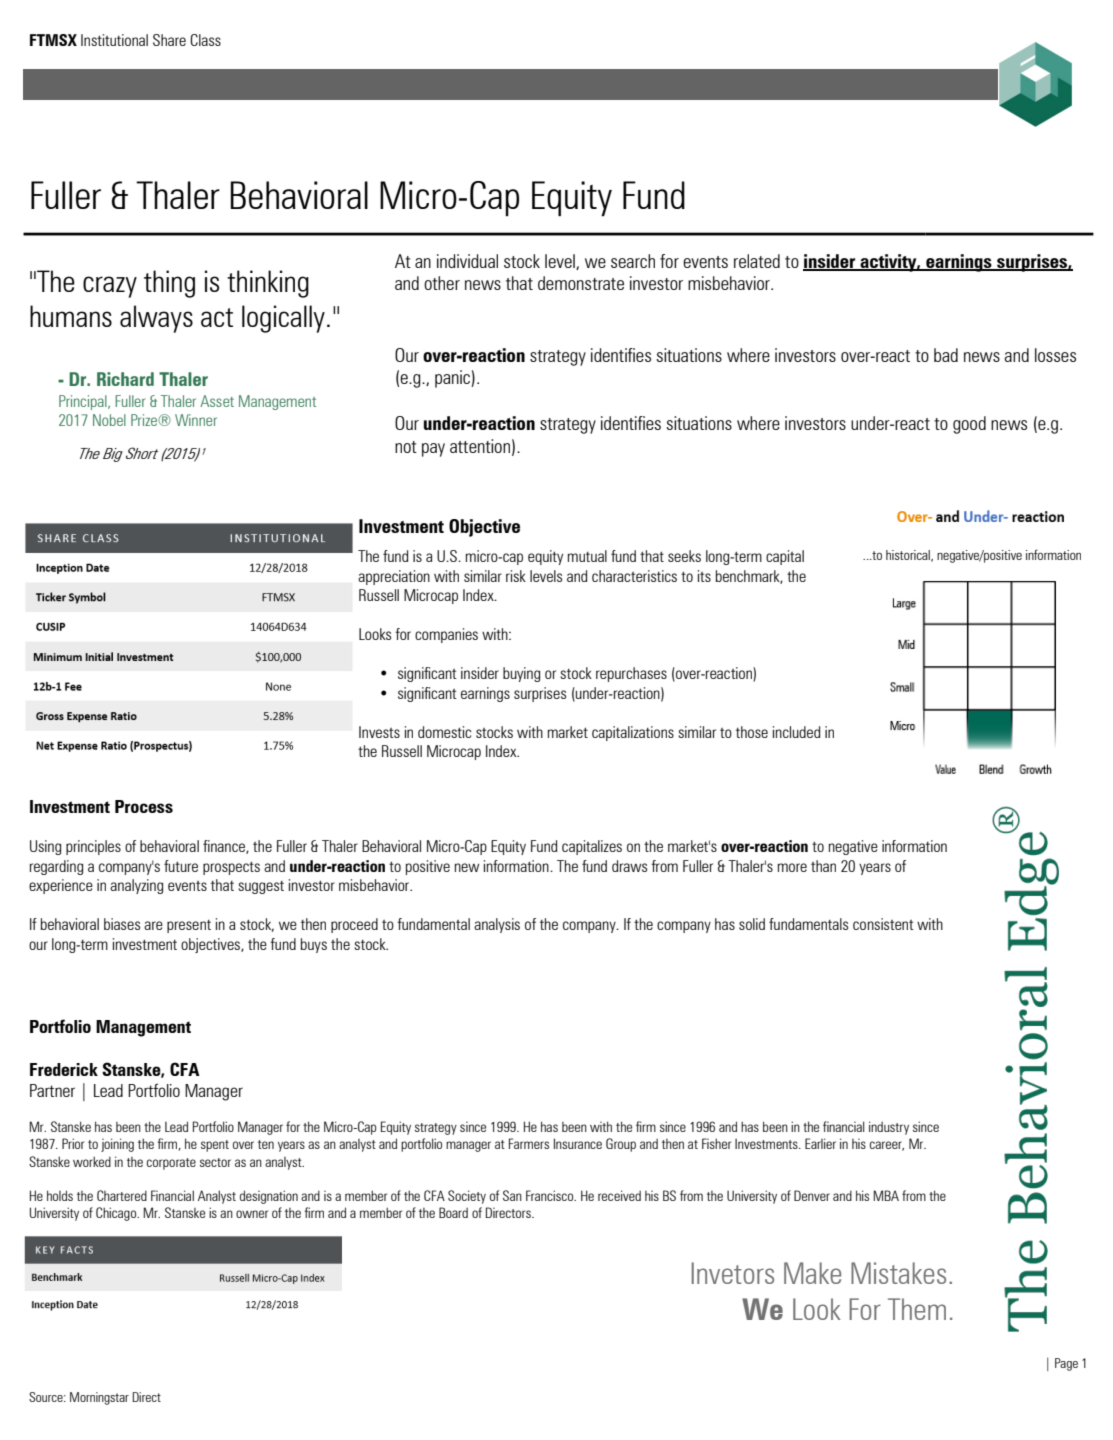  Describe the element at coordinates (64, 1069) in the screenshot. I see `Frederick` at that location.
